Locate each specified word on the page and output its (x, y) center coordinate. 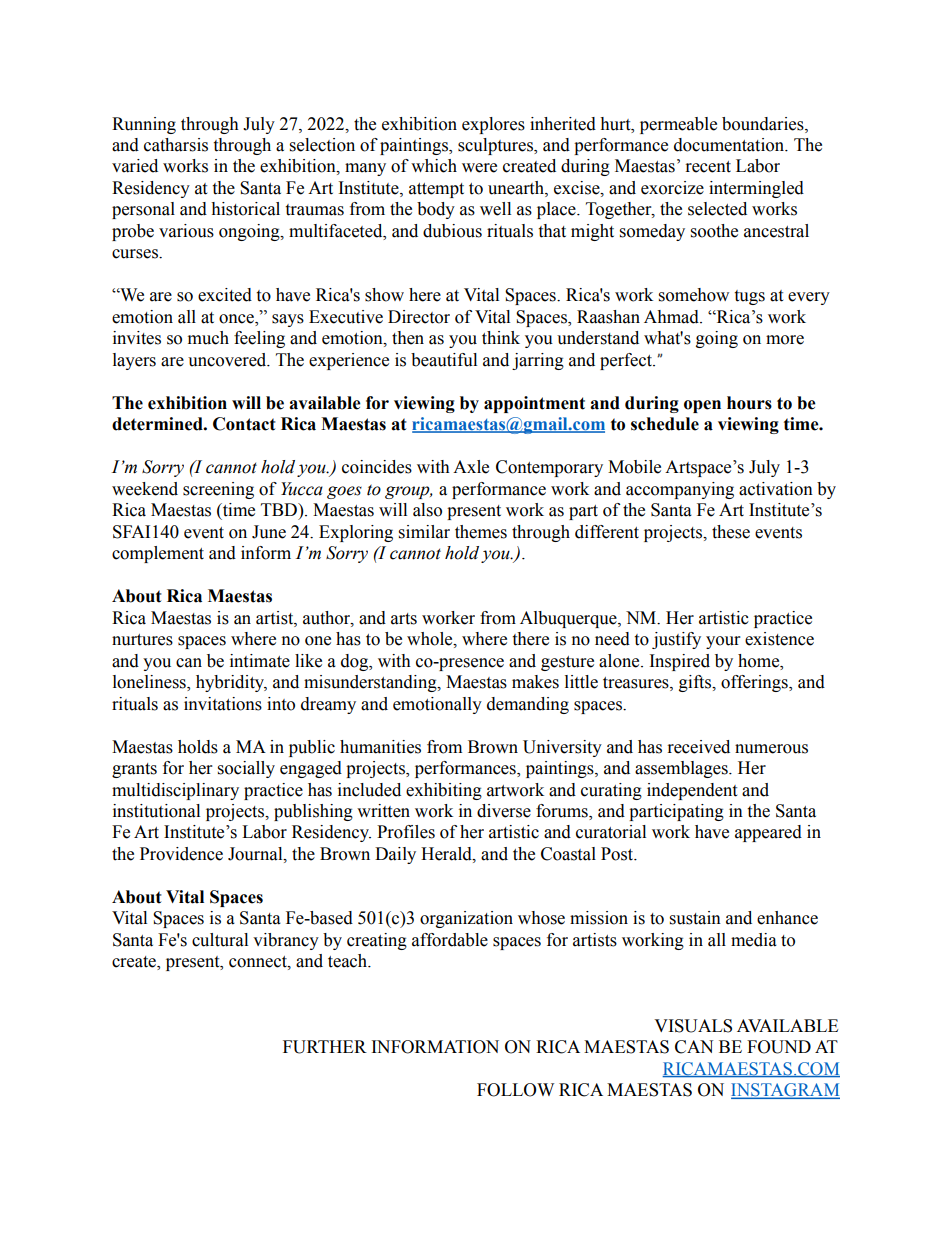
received (699, 747)
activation (776, 489)
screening (218, 490)
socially (246, 769)
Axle (471, 467)
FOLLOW (515, 1090)
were (479, 168)
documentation (730, 145)
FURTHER (325, 1047)
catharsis (176, 145)
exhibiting (444, 791)
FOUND (779, 1047)
